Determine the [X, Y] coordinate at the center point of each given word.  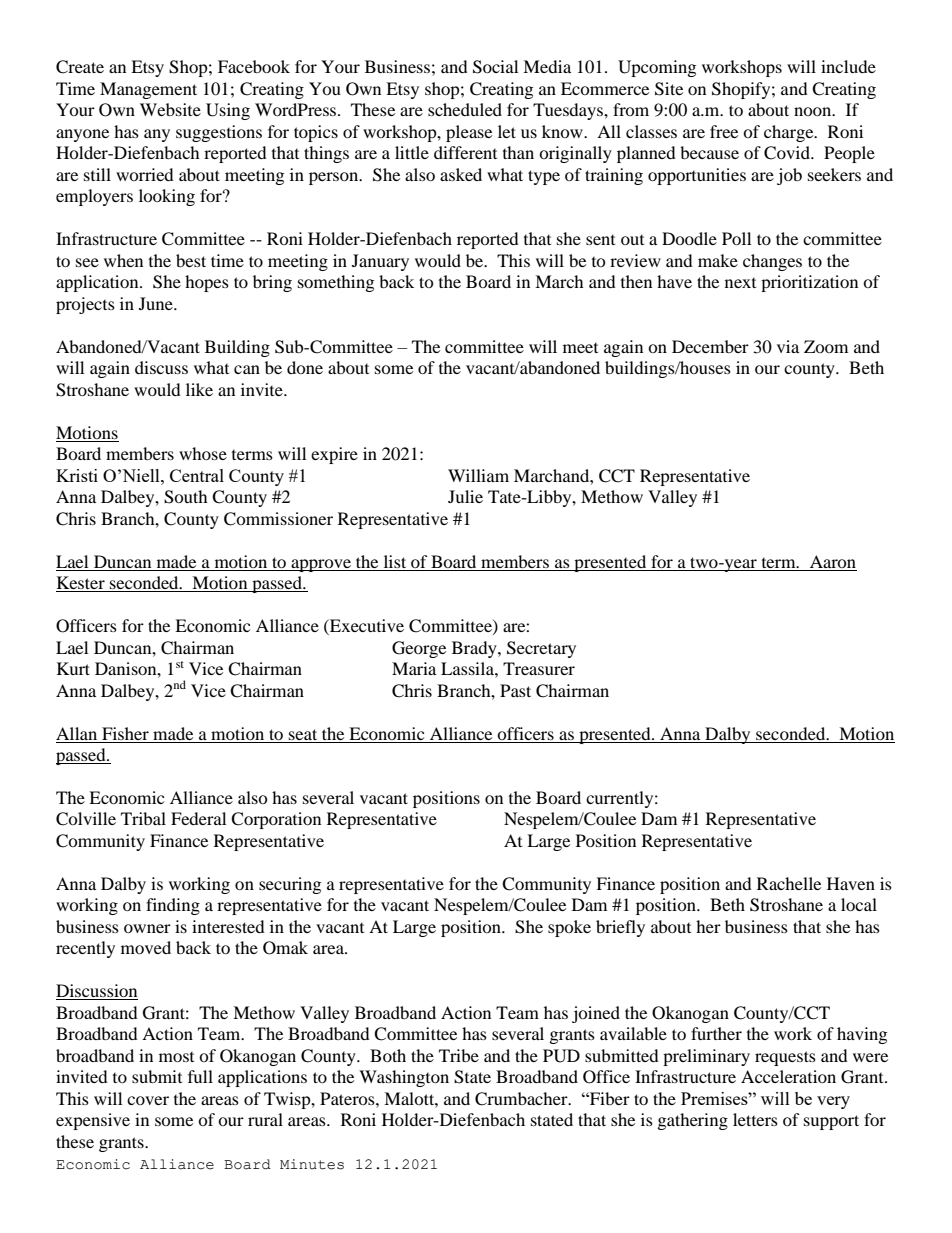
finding [173, 906]
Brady [475, 649]
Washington [404, 1078]
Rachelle [789, 883]
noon [814, 111]
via [788, 346]
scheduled [465, 109]
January [380, 262]
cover [148, 1100]
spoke [569, 928]
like [199, 389]
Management [148, 90]
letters [755, 1119]
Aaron [833, 561]
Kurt [73, 668]
